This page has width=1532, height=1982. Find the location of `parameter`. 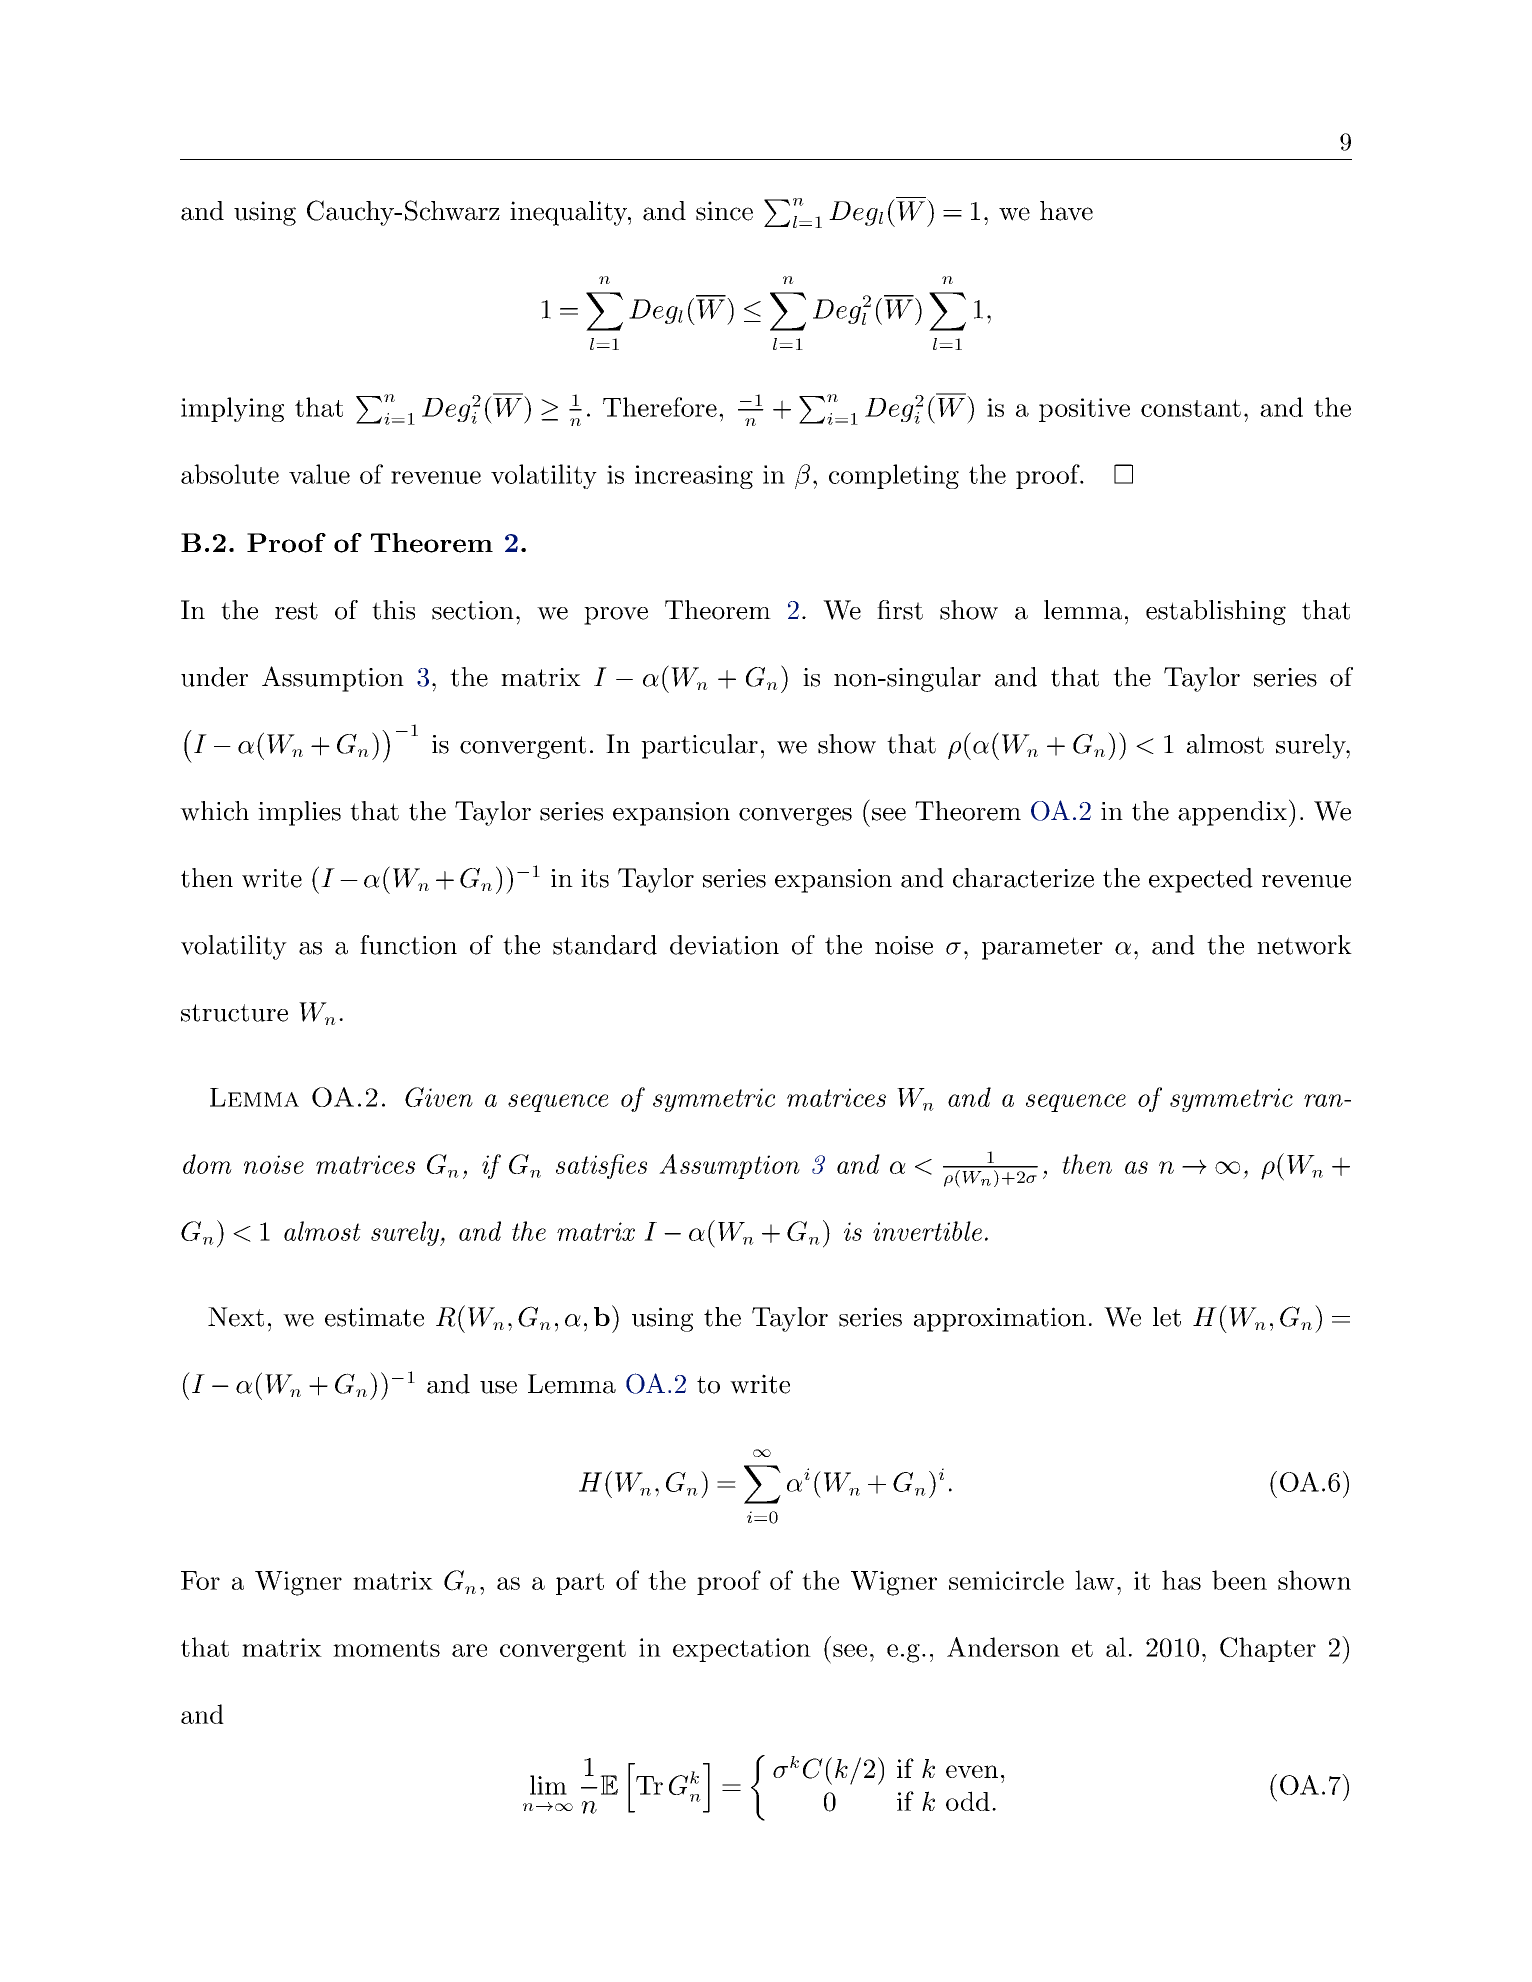

parameter is located at coordinates (1042, 948).
